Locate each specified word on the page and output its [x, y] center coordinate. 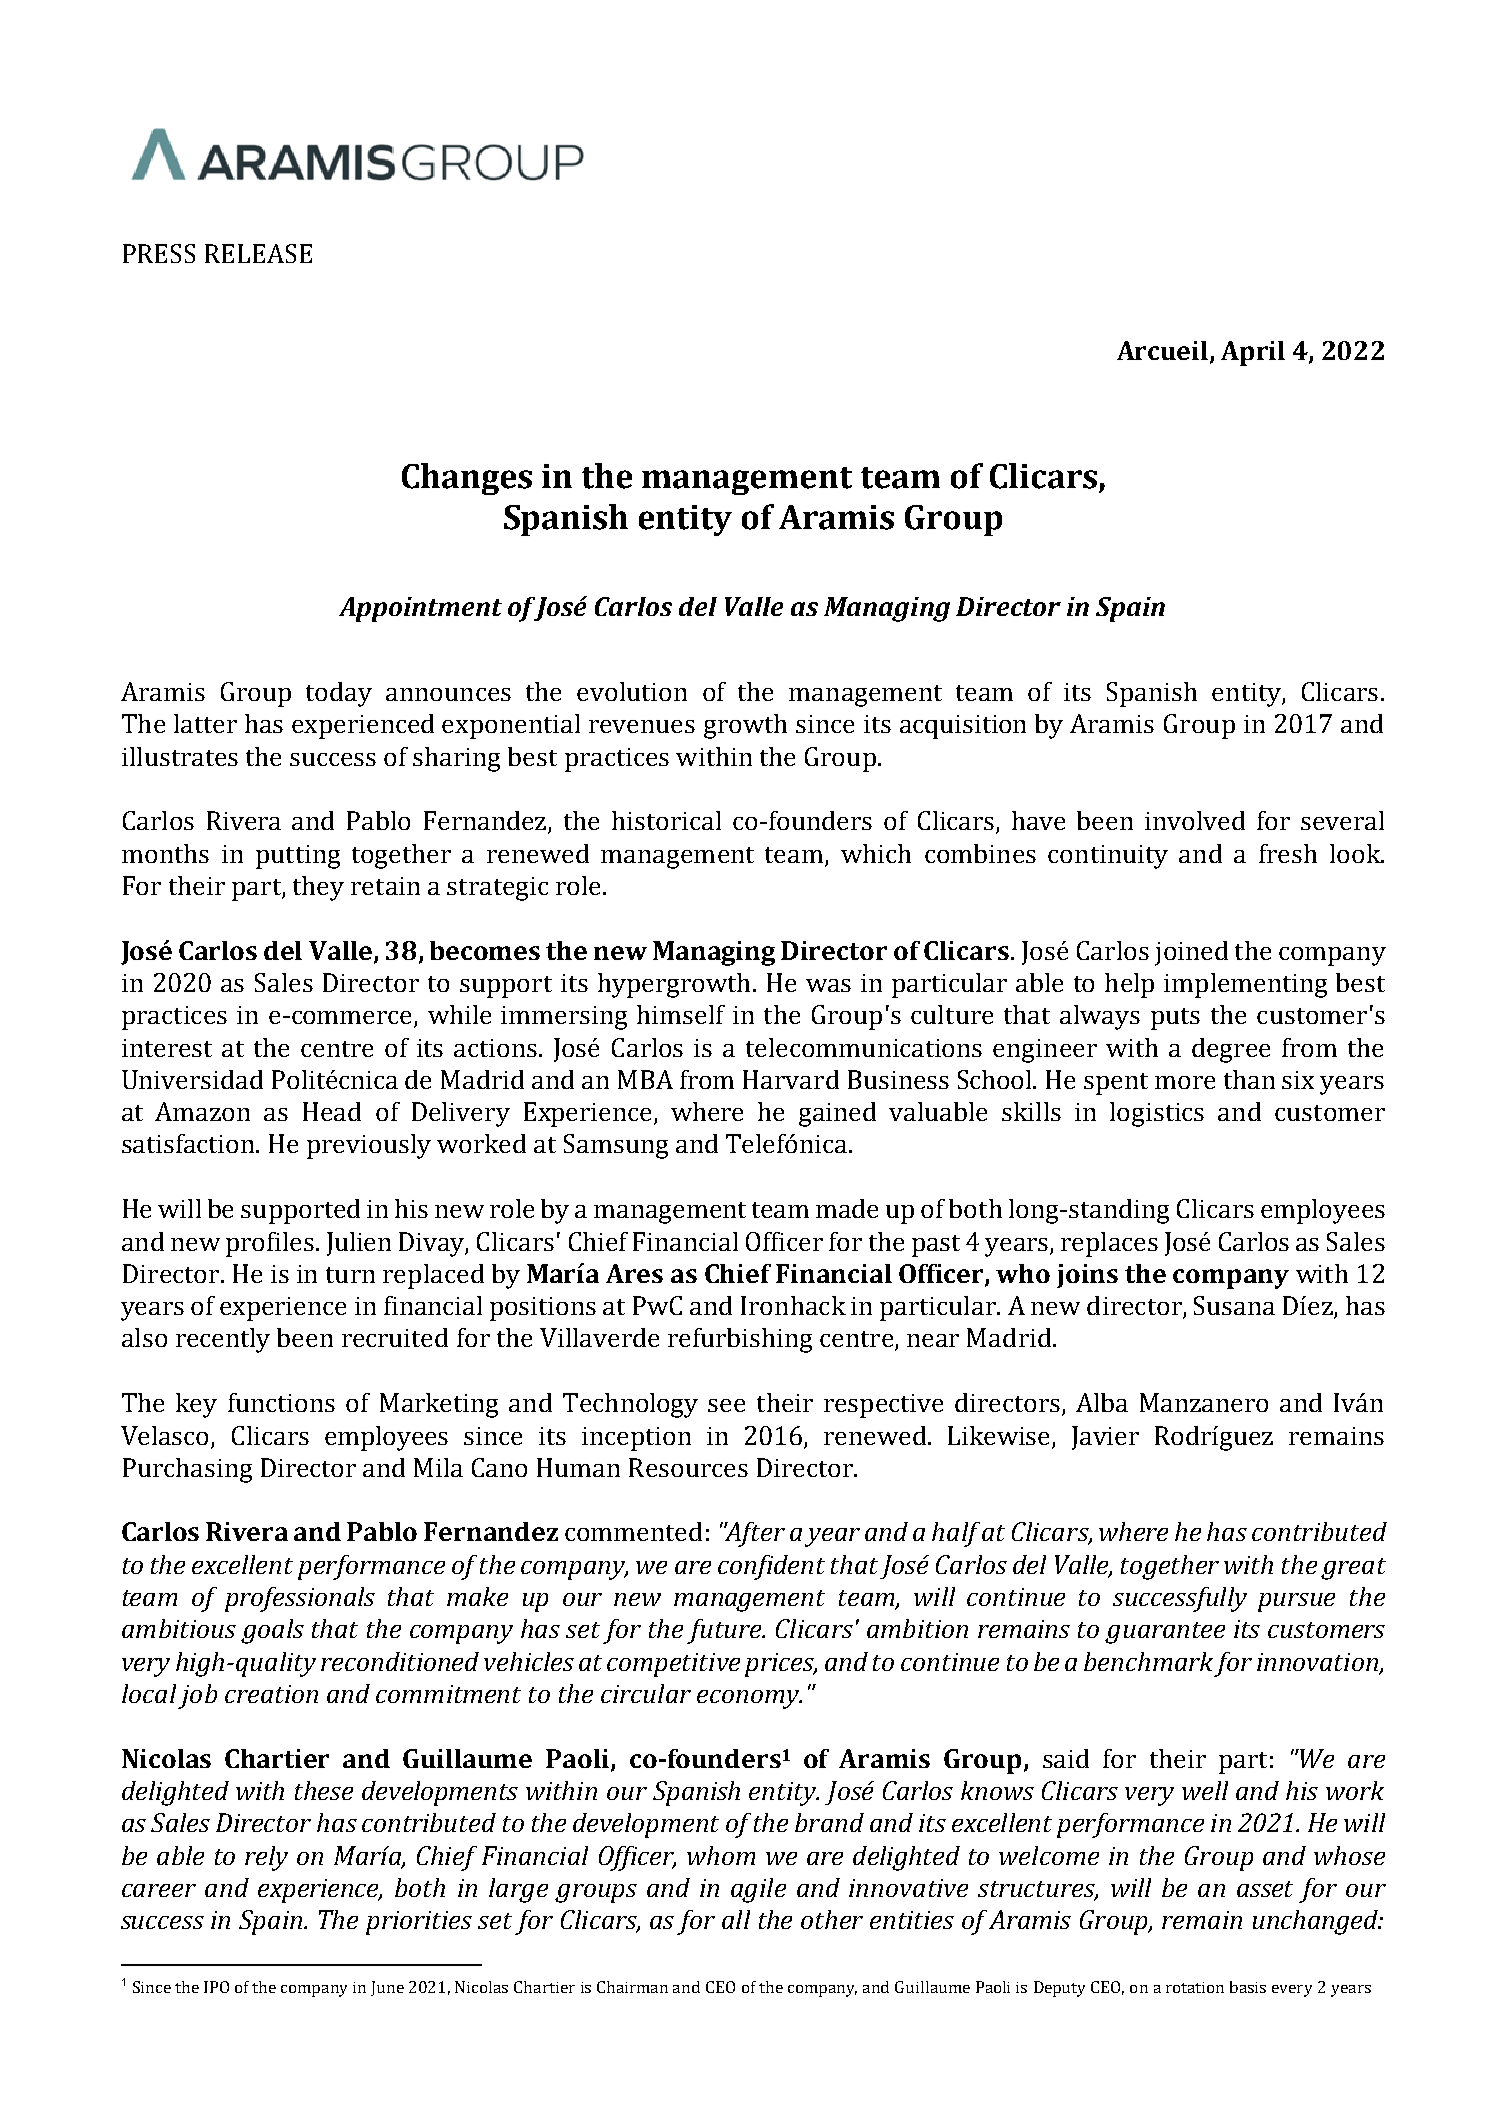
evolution [632, 691]
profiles [270, 1244]
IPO [216, 1987]
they [318, 888]
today [339, 694]
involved [1195, 820]
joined [1191, 953]
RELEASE [258, 253]
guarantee [1165, 1633]
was [828, 985]
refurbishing [740, 1340]
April [1253, 353]
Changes [467, 479]
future [725, 1631]
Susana [1234, 1305]
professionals [300, 1599]
